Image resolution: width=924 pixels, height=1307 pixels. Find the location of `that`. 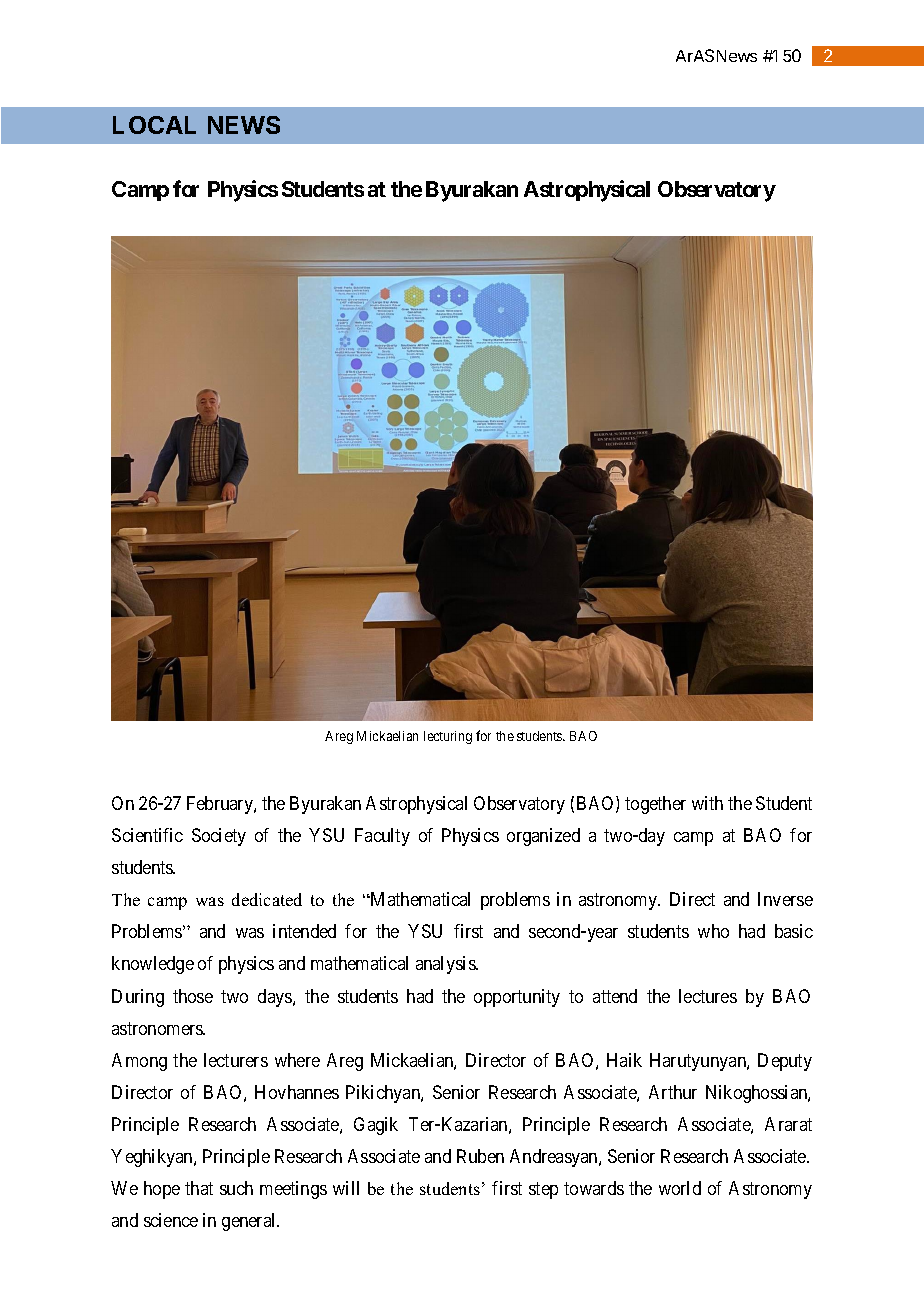

that is located at coordinates (199, 1188).
